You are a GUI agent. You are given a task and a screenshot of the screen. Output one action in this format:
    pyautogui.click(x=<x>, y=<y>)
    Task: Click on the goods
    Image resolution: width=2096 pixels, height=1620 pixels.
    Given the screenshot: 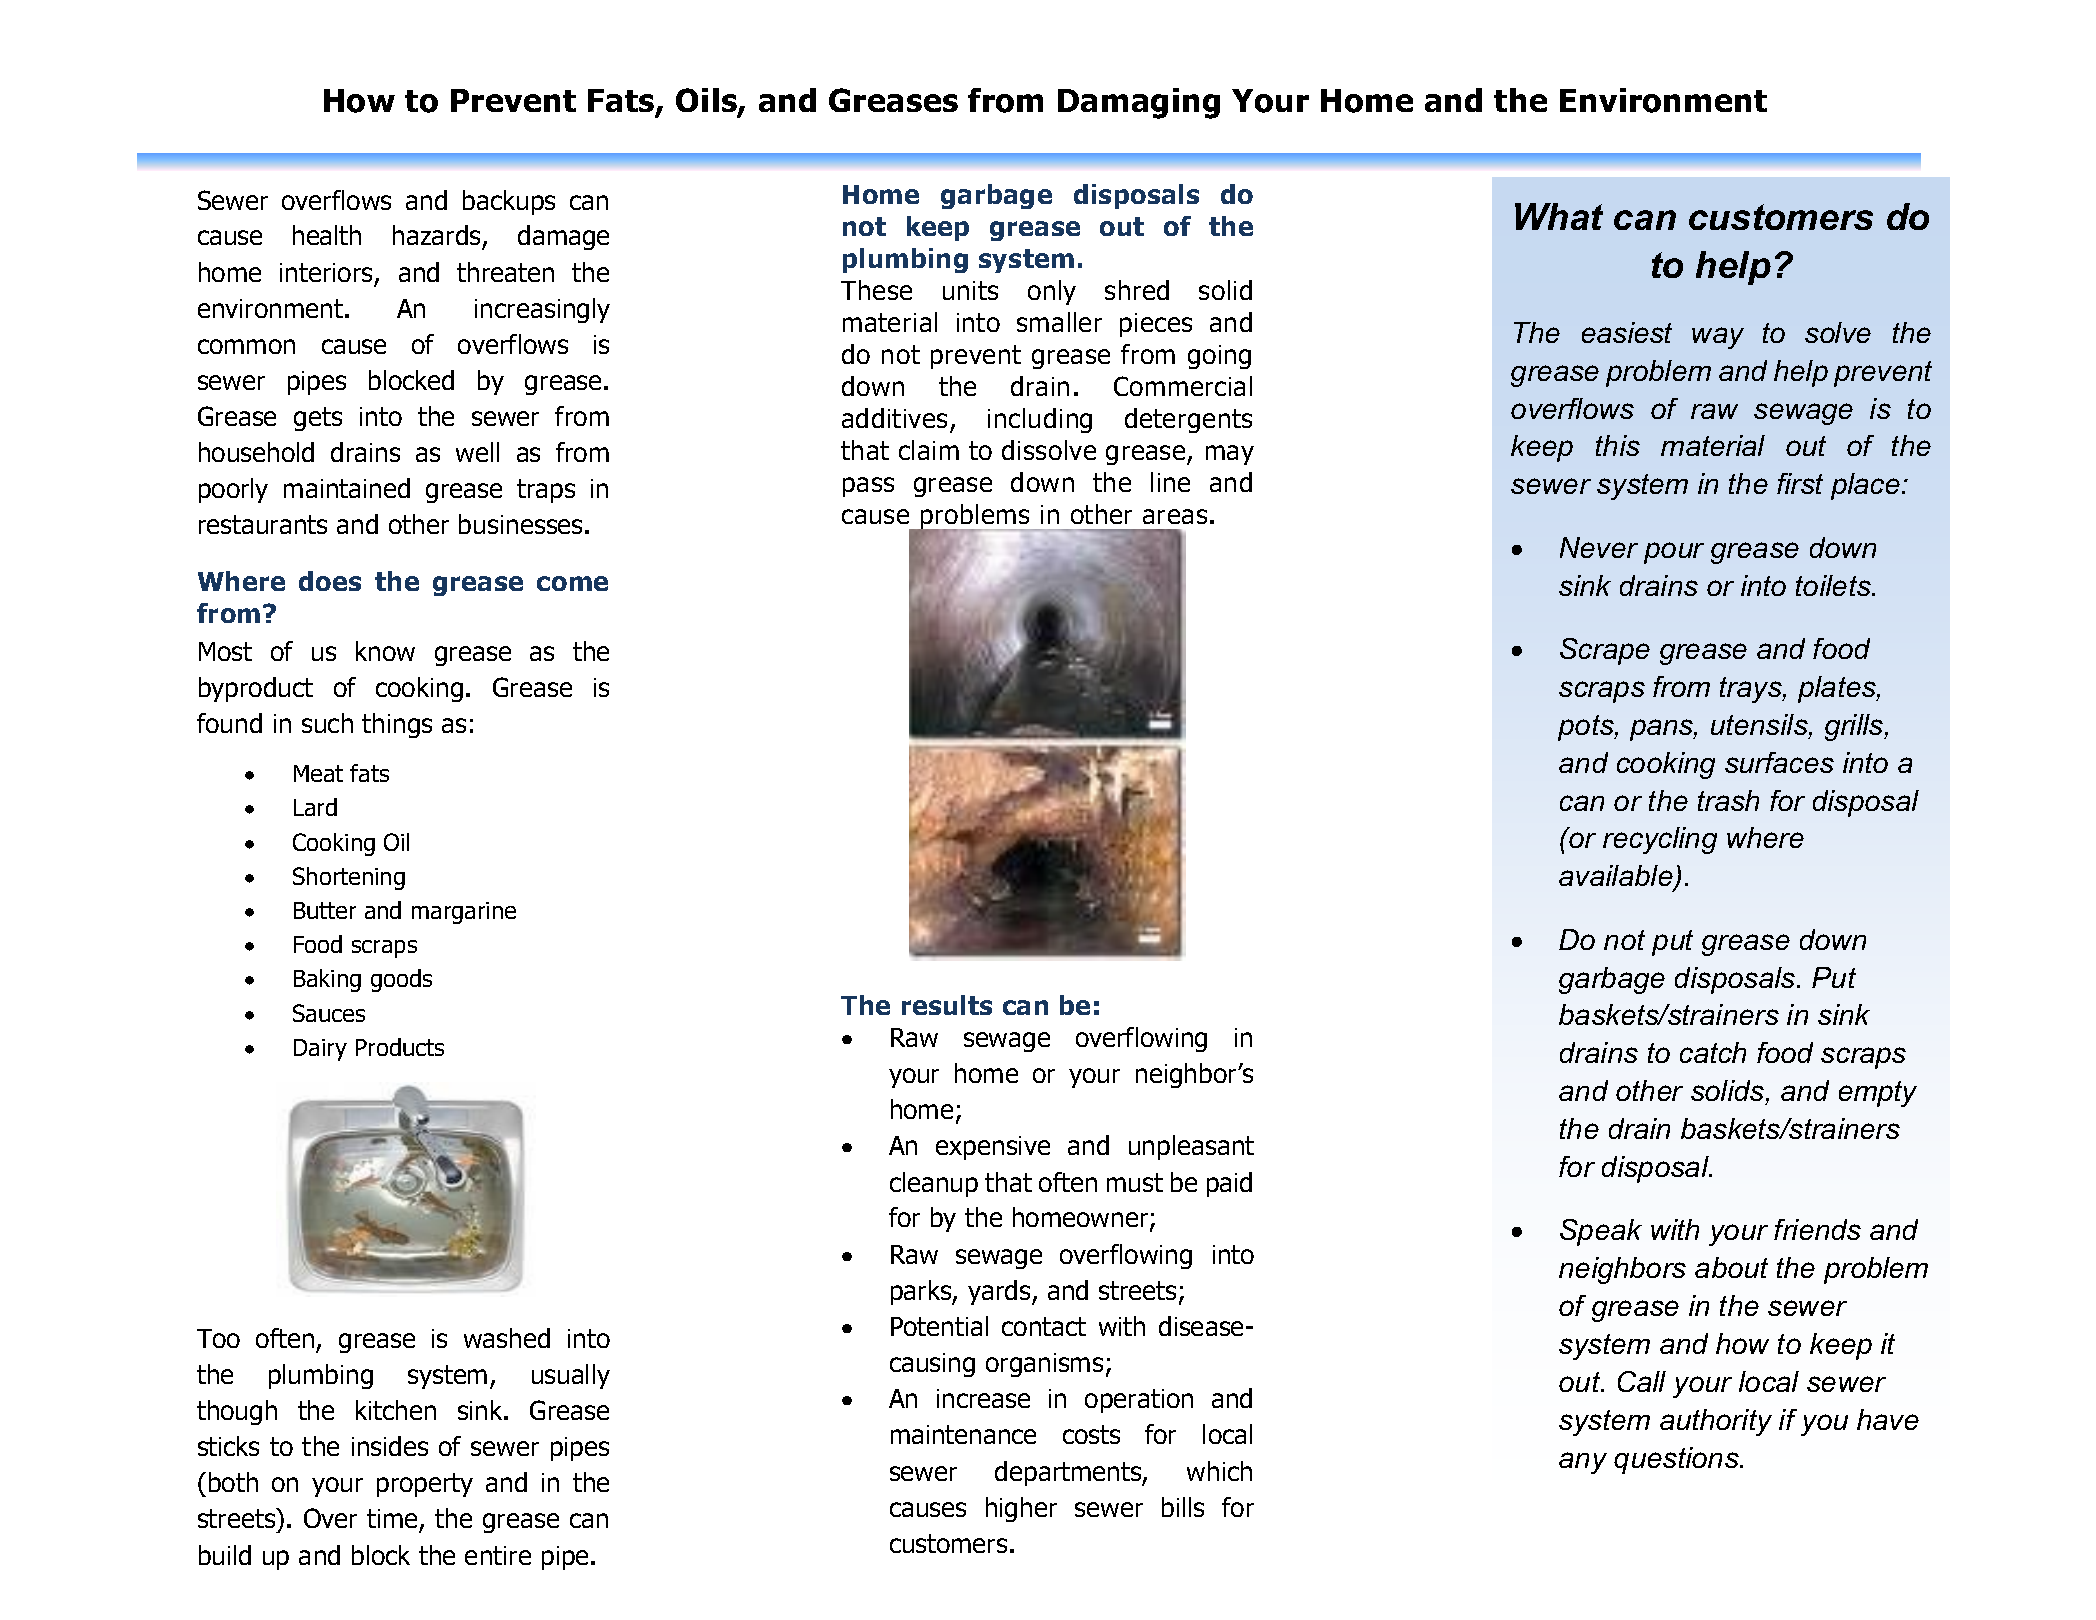 What is the action you would take?
    pyautogui.click(x=401, y=980)
